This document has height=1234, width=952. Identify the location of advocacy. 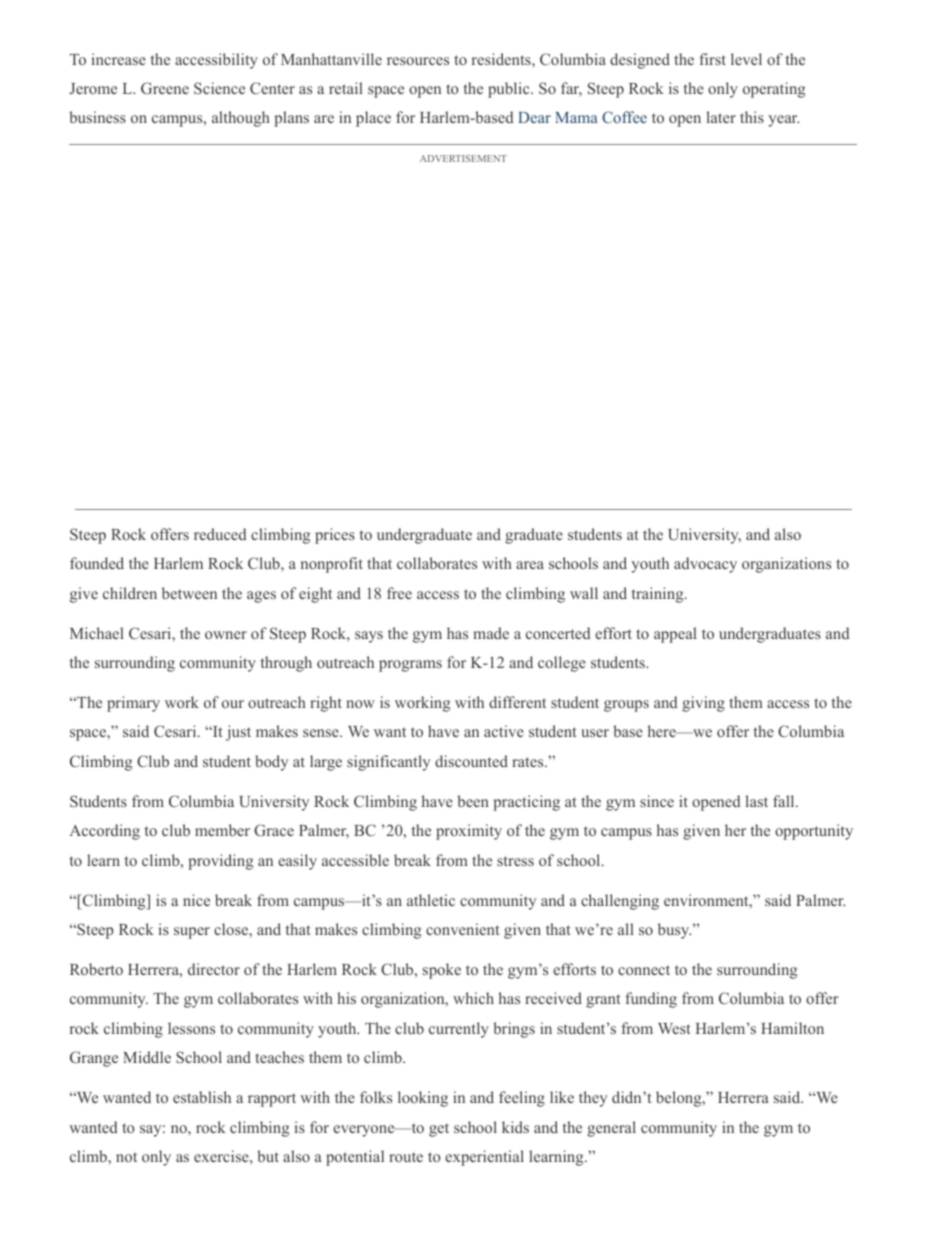
(705, 565).
